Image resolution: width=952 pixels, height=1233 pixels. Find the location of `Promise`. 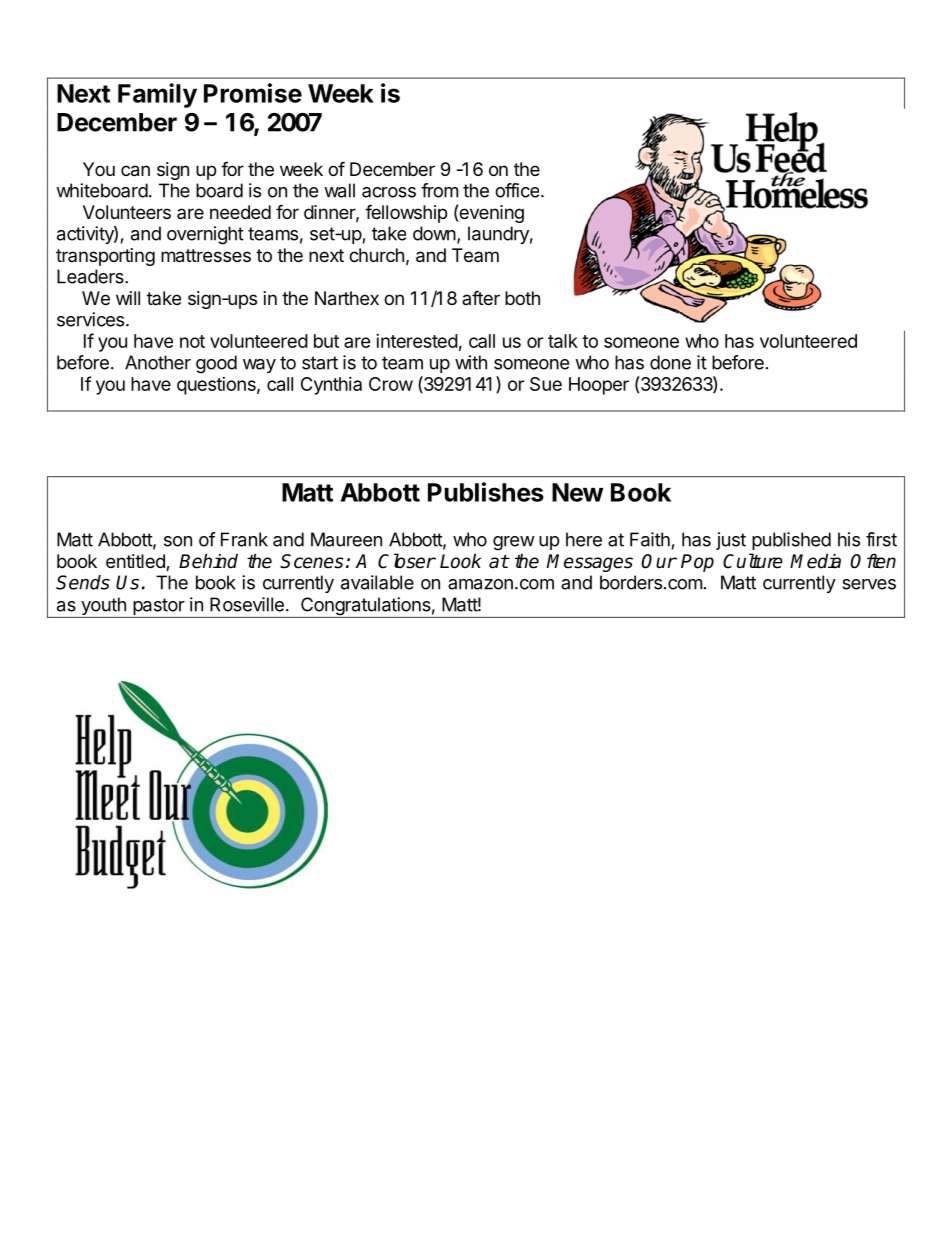

Promise is located at coordinates (253, 93).
